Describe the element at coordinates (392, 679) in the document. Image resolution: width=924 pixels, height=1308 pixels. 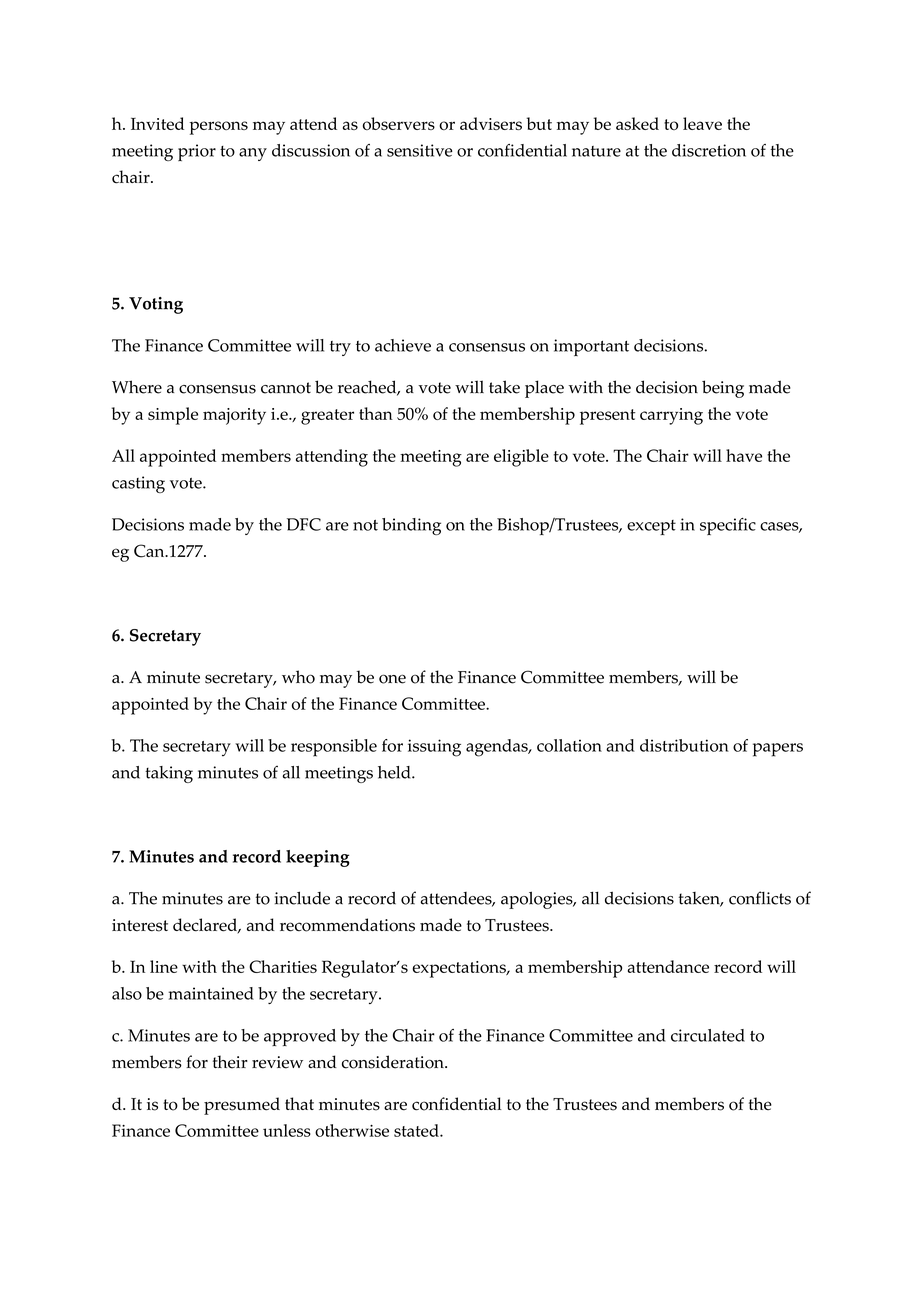
I see `one` at that location.
